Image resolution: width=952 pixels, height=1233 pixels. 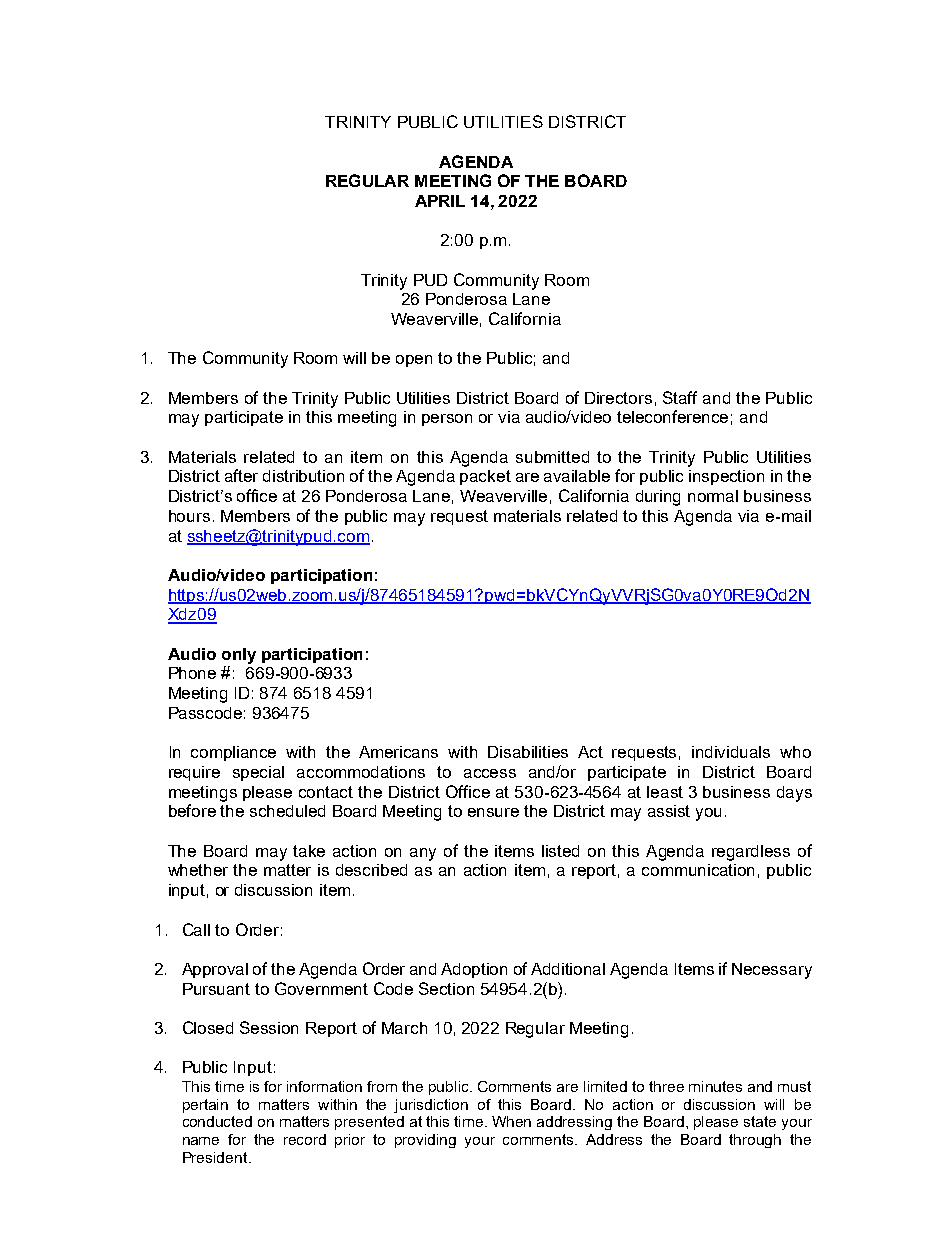 What do you see at coordinates (305, 1139) in the screenshot?
I see `record` at bounding box center [305, 1139].
